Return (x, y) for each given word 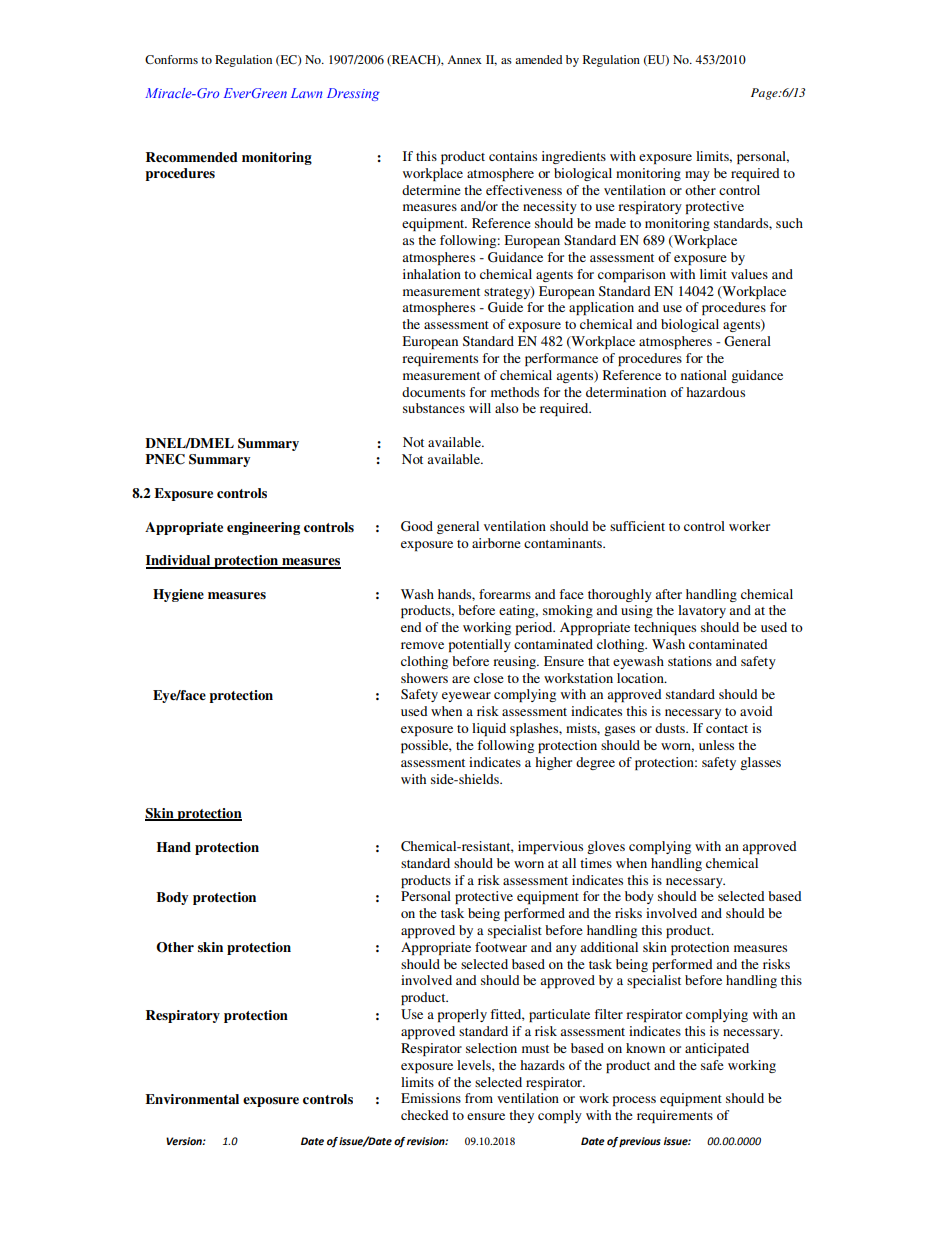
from (479, 1098)
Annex (464, 59)
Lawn (307, 93)
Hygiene (178, 595)
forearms (505, 594)
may (697, 176)
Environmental (192, 1099)
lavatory (702, 611)
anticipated (717, 1049)
